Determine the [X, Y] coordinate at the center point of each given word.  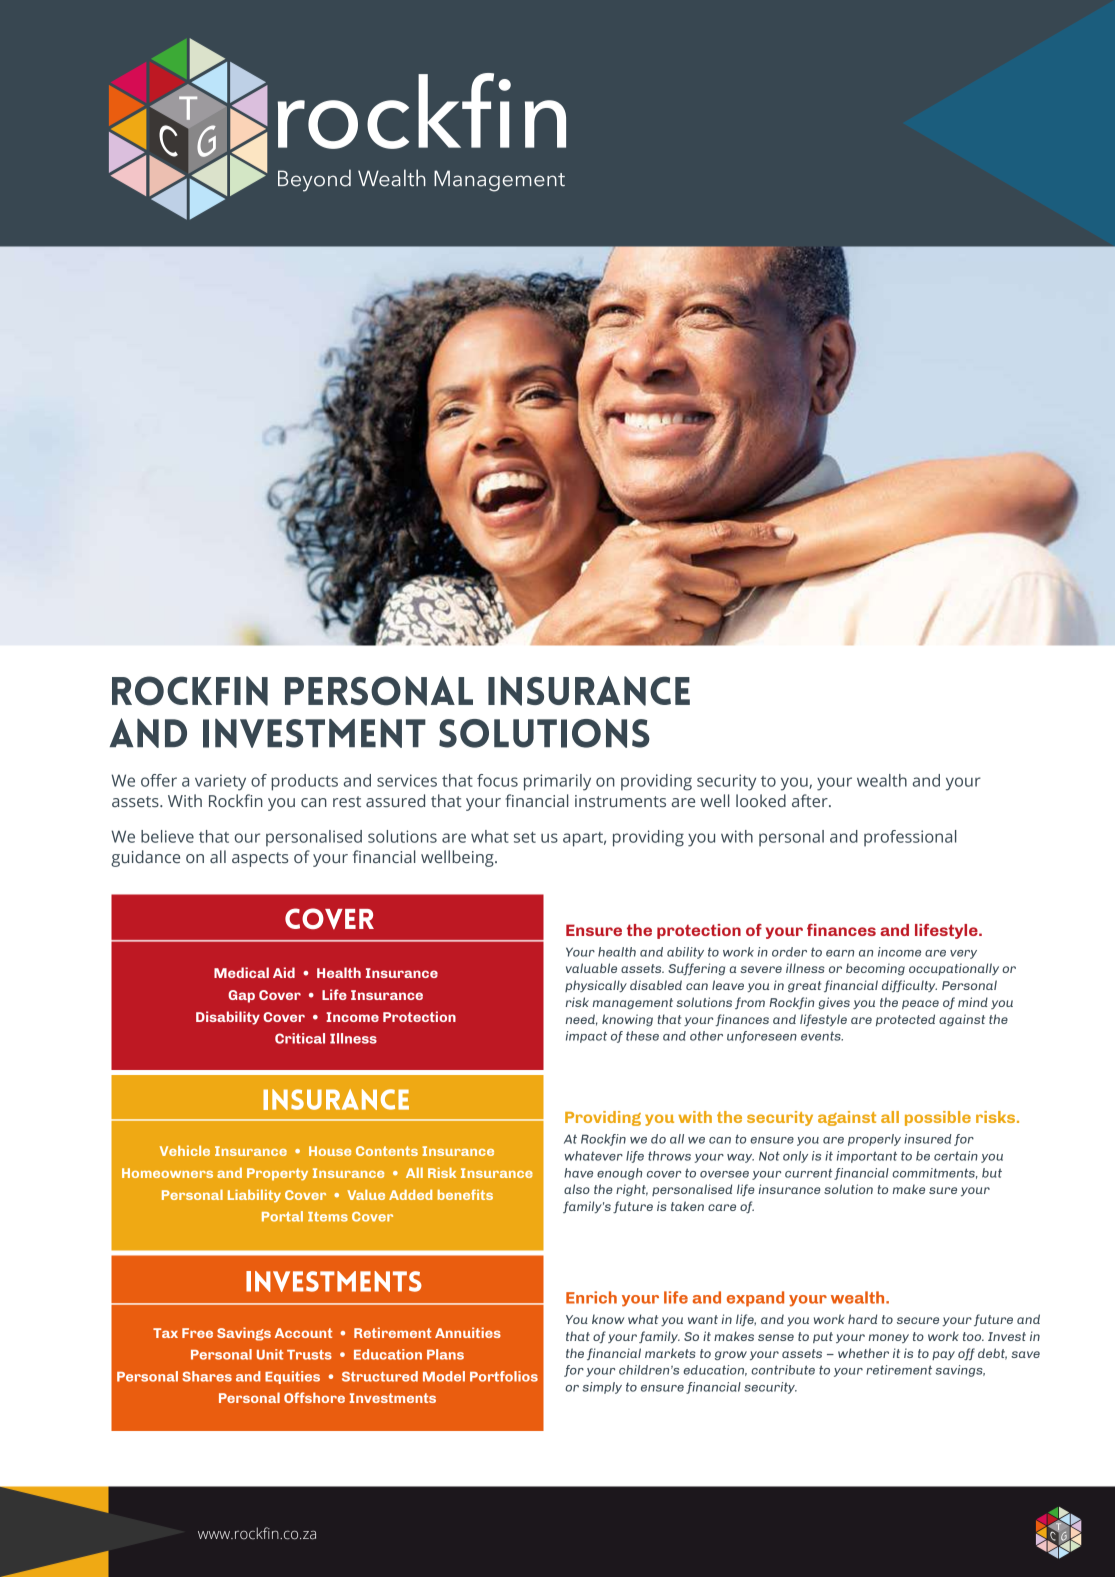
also [577, 1189]
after [811, 800]
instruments [620, 801]
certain [956, 1156]
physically [596, 986]
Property [277, 1174]
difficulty [909, 986]
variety [220, 782]
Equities [292, 1377]
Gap [241, 996]
